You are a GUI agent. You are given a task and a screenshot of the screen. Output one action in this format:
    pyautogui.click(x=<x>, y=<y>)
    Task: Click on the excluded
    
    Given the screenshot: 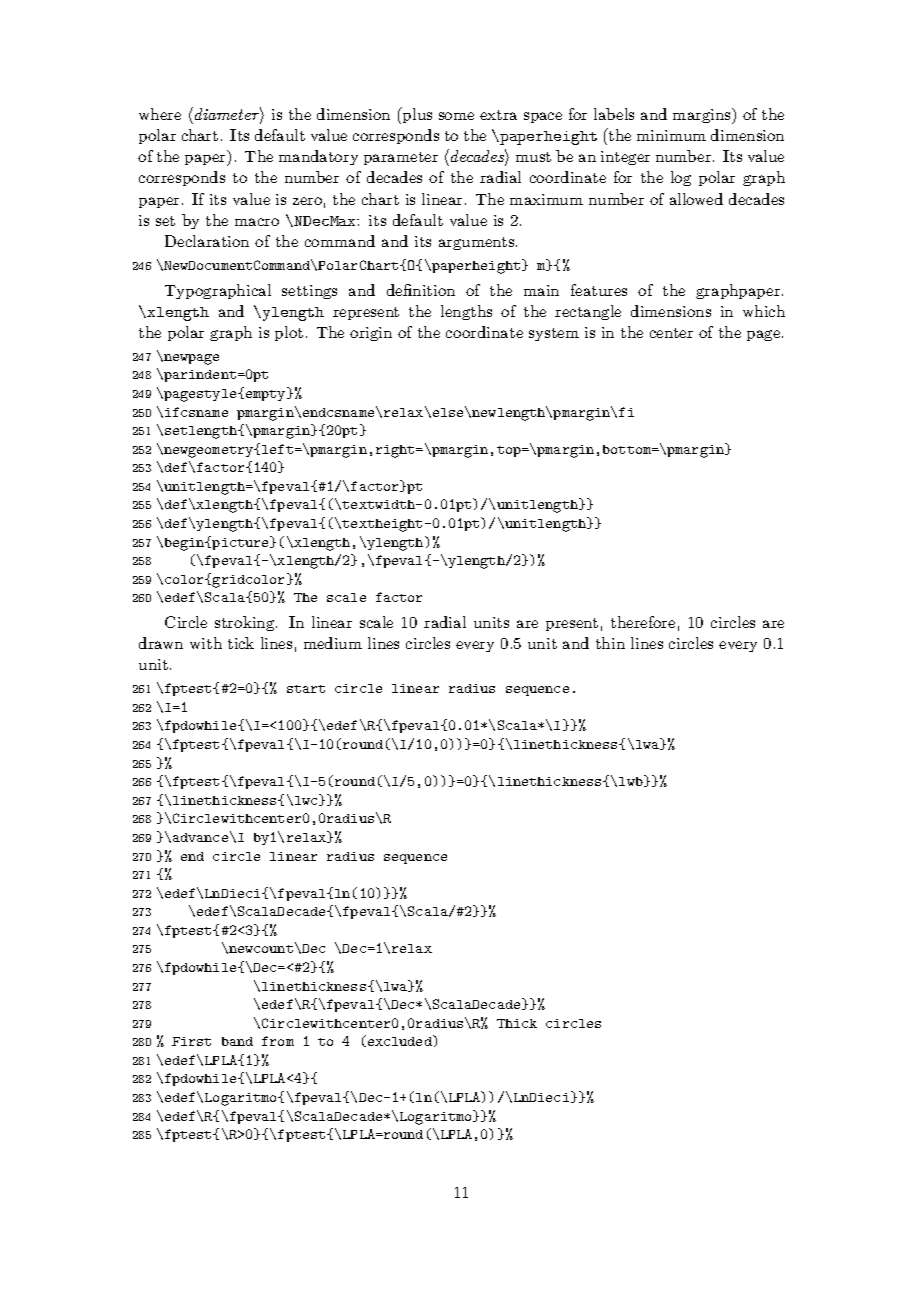 What is the action you would take?
    pyautogui.click(x=401, y=1040)
